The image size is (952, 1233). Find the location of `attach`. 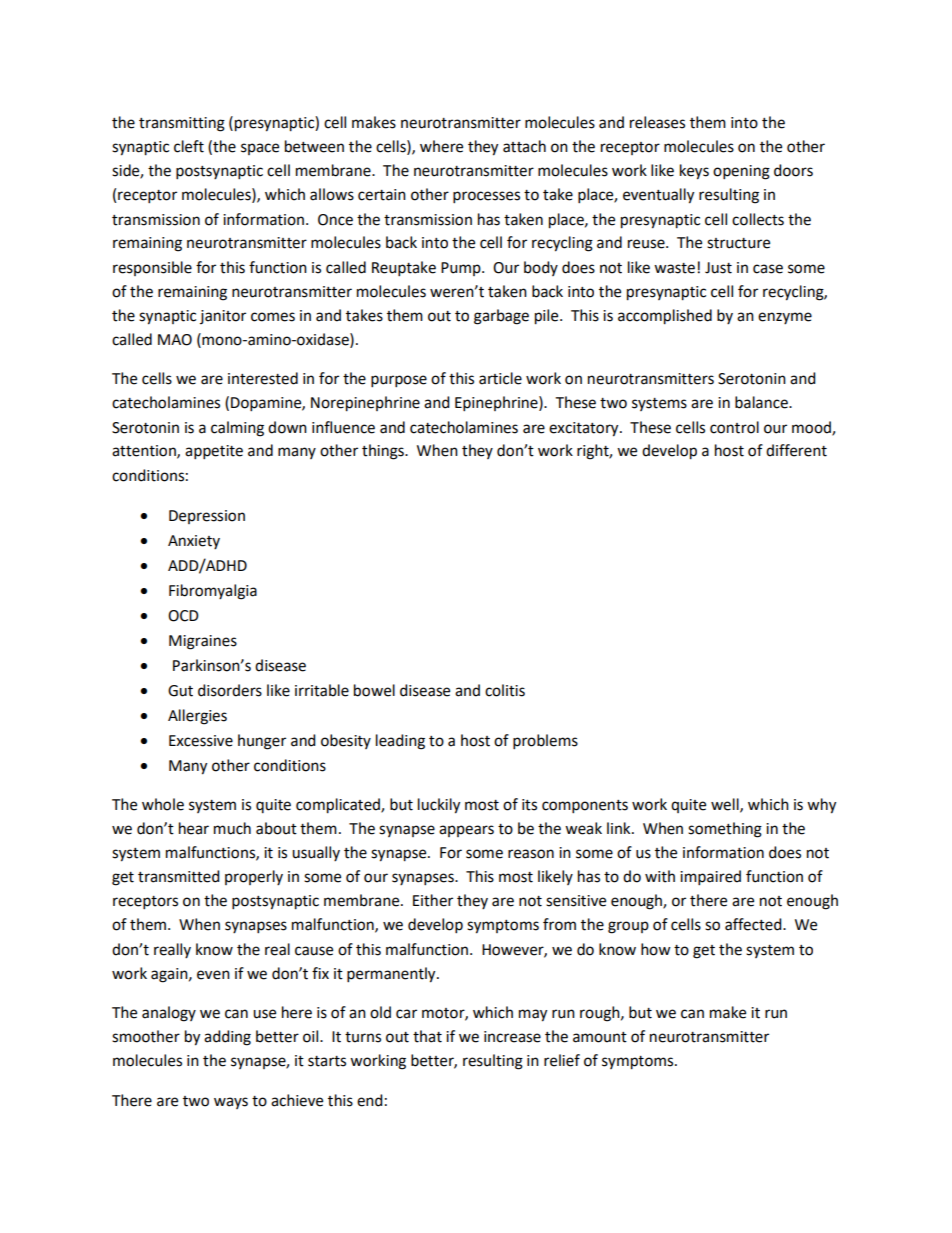

attach is located at coordinates (524, 146).
